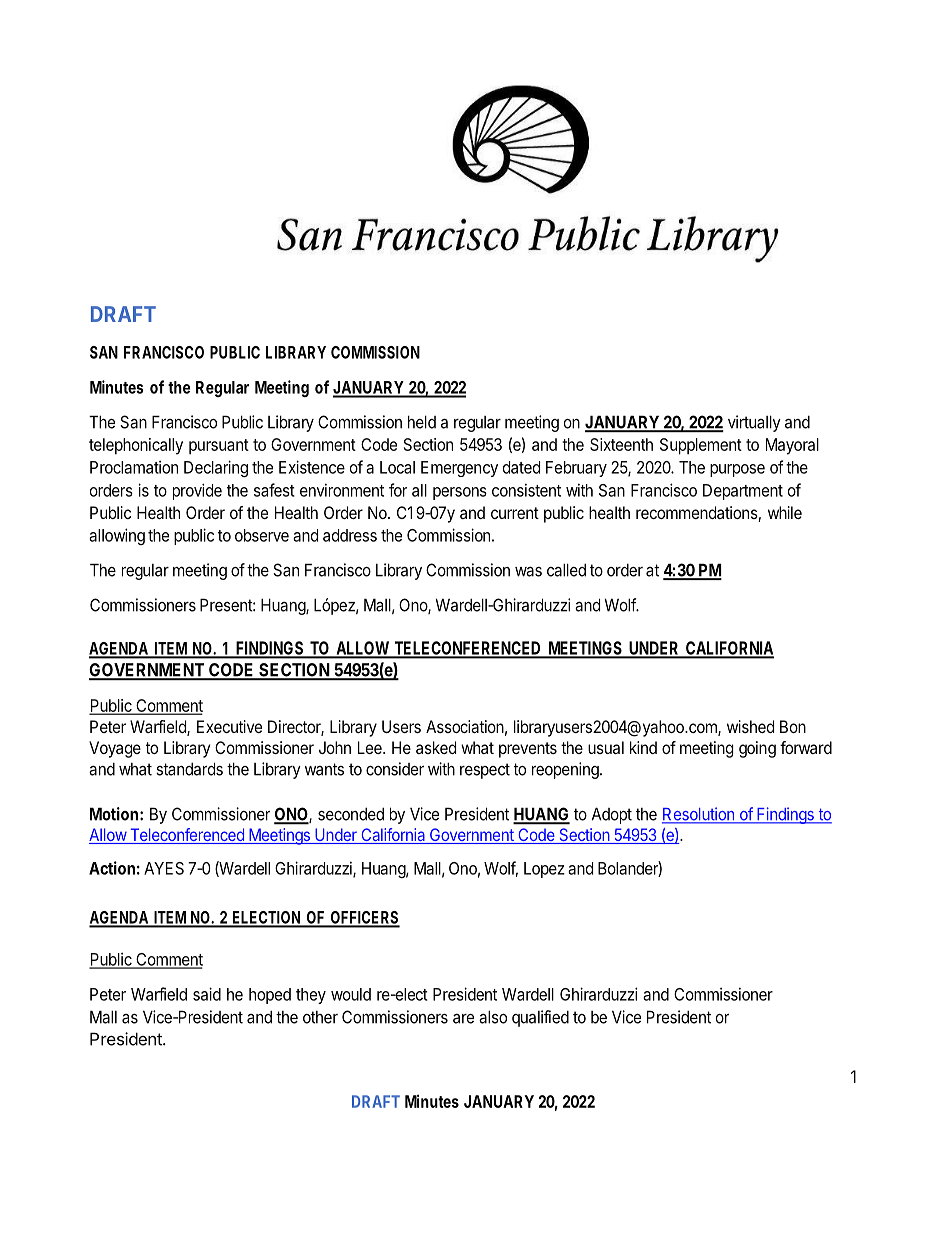 This document has width=952, height=1233. I want to click on held, so click(422, 422).
